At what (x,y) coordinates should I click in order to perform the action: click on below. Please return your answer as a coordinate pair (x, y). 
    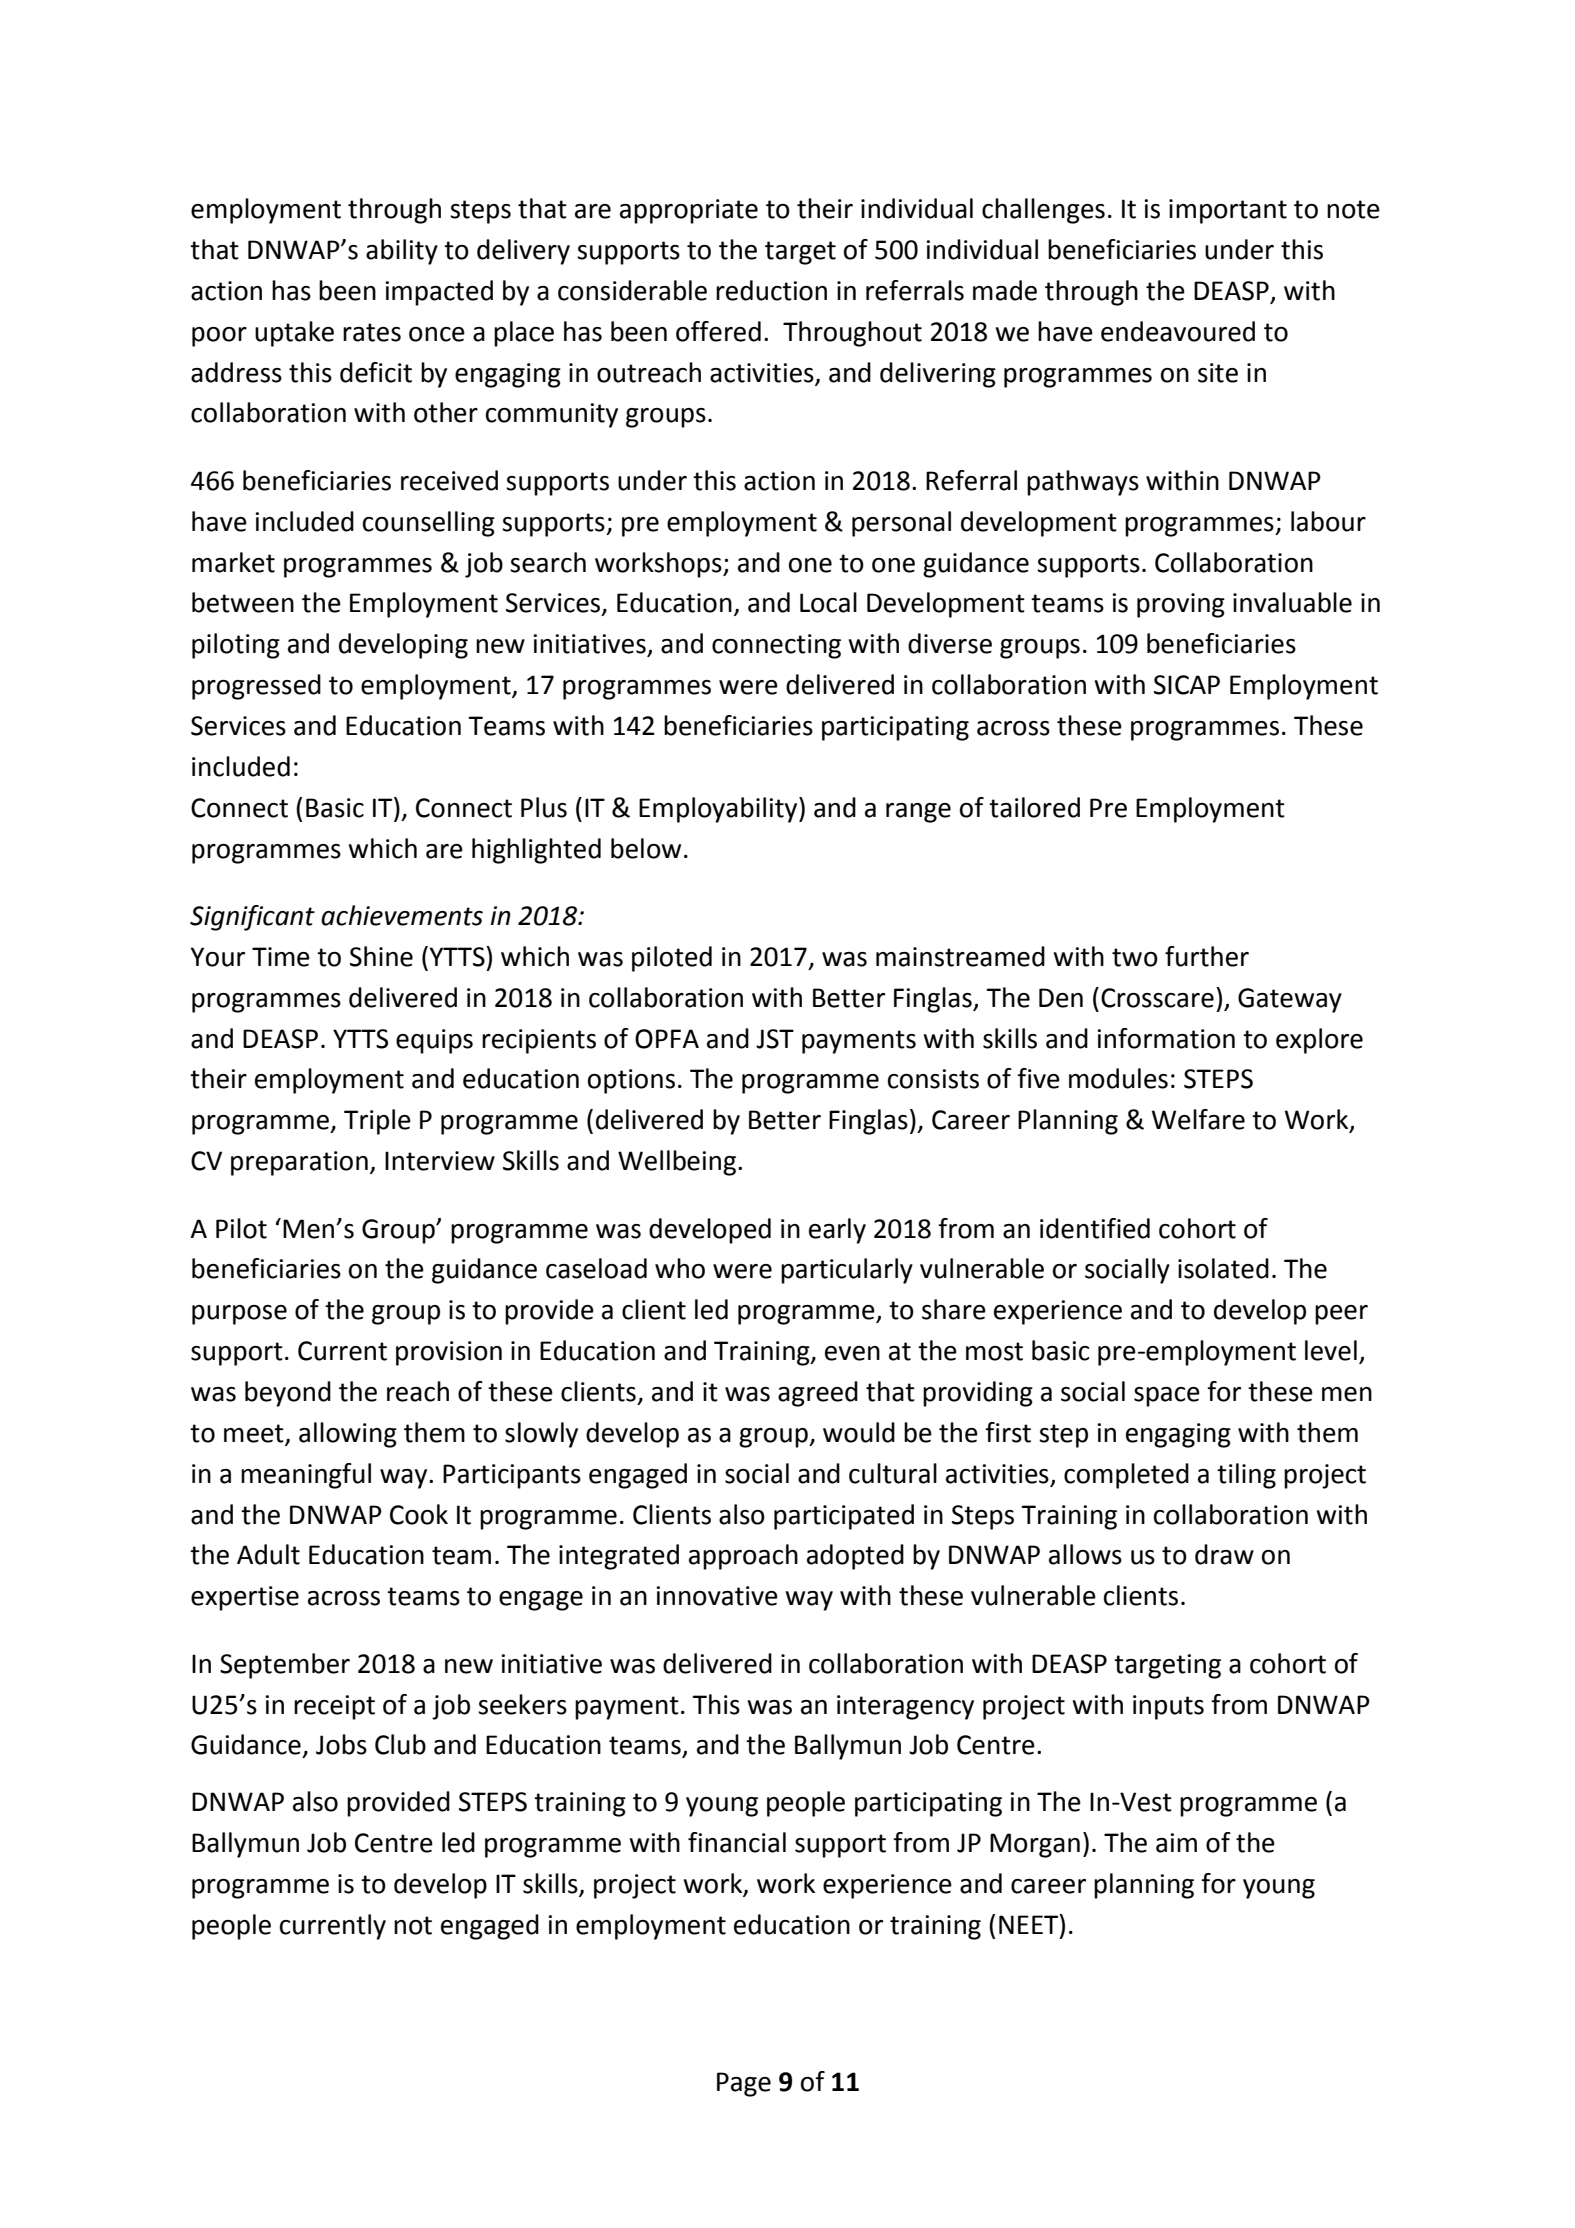
    Looking at the image, I should click on (646, 848).
